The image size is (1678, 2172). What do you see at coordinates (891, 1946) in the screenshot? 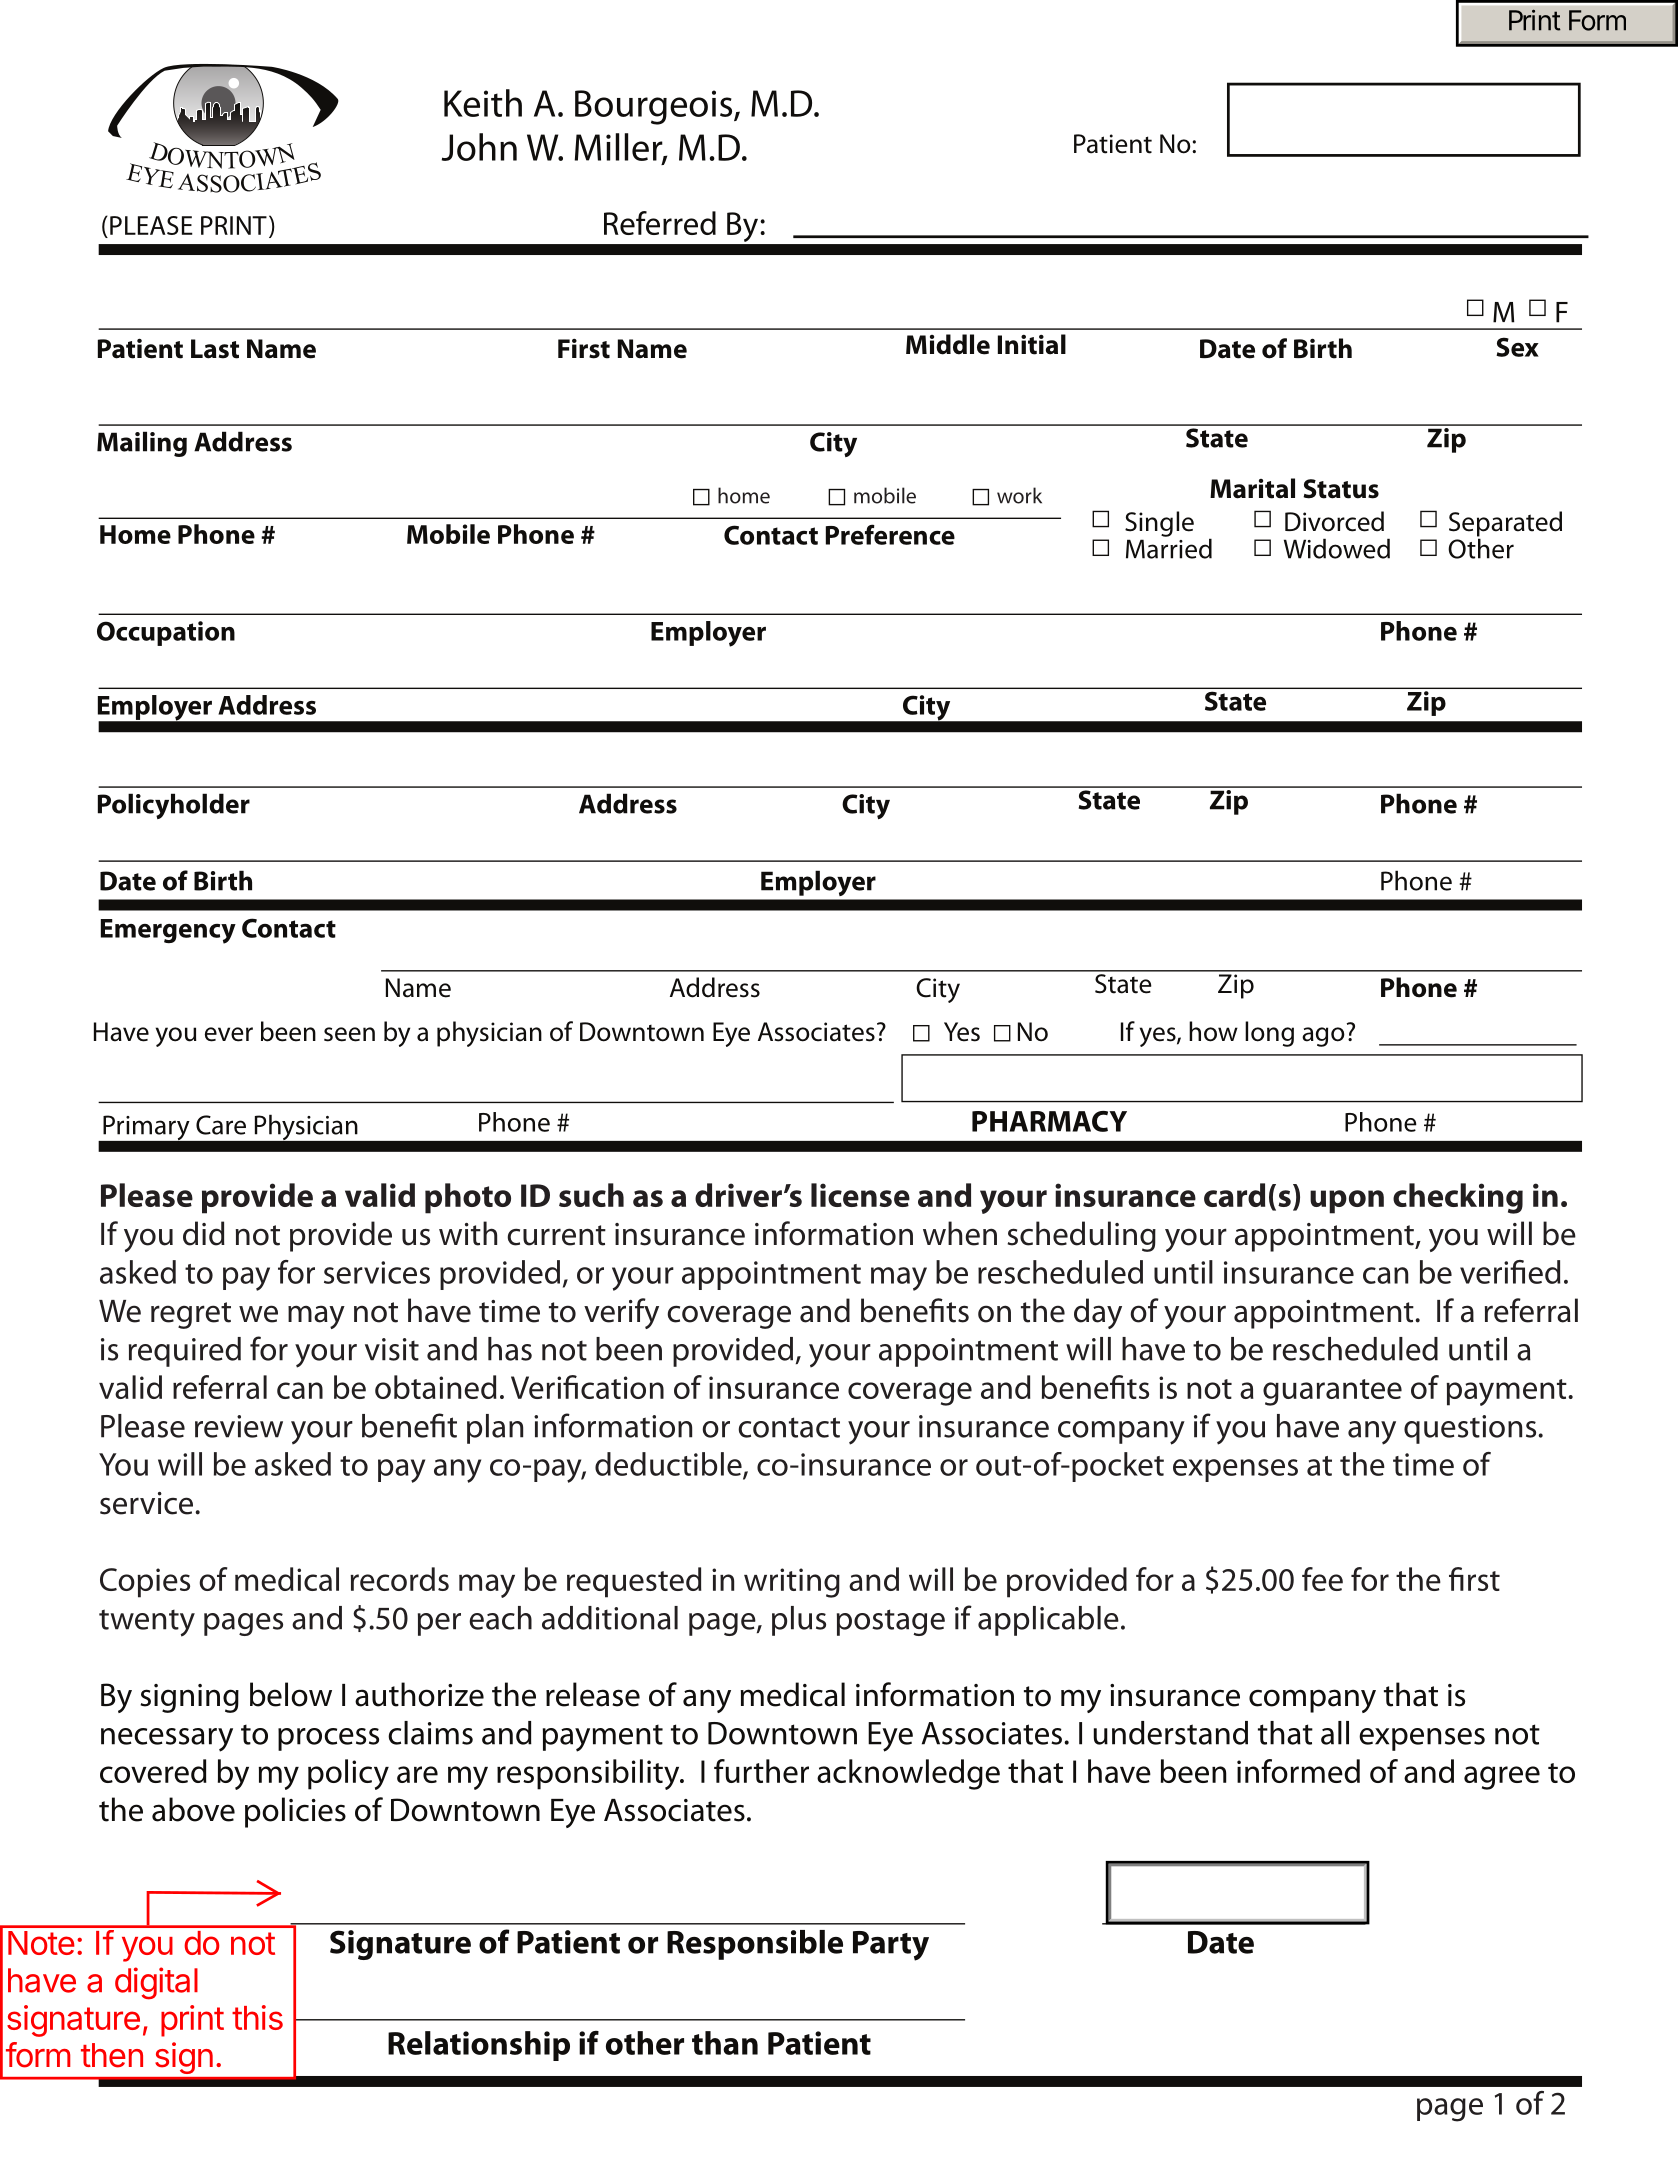
I see `Party` at bounding box center [891, 1946].
